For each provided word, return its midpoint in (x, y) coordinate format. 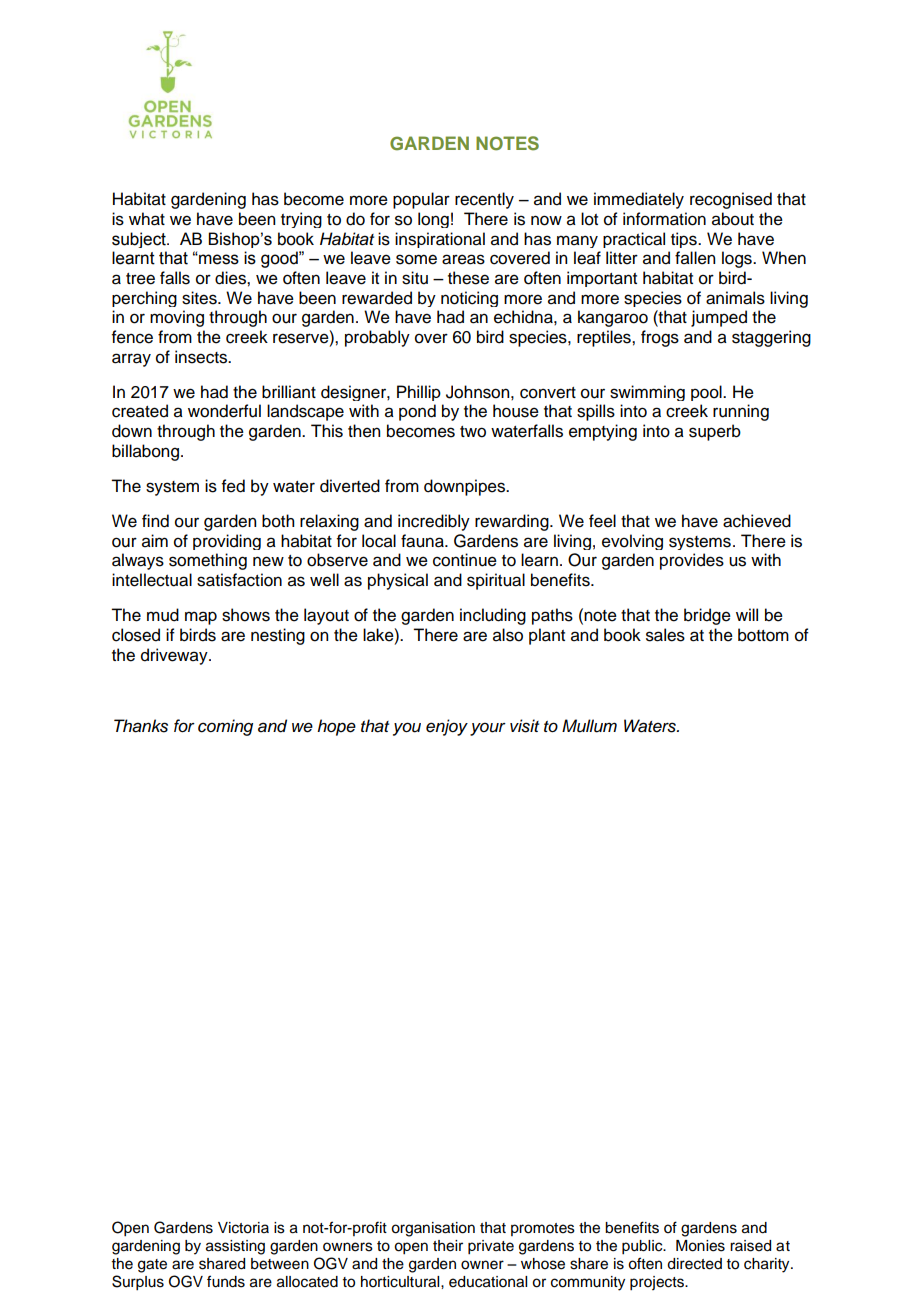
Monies (700, 1246)
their (448, 1246)
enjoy (447, 727)
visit (524, 726)
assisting (235, 1247)
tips (685, 240)
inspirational (440, 240)
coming (225, 727)
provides (692, 561)
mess (218, 259)
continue (465, 560)
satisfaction (239, 580)
